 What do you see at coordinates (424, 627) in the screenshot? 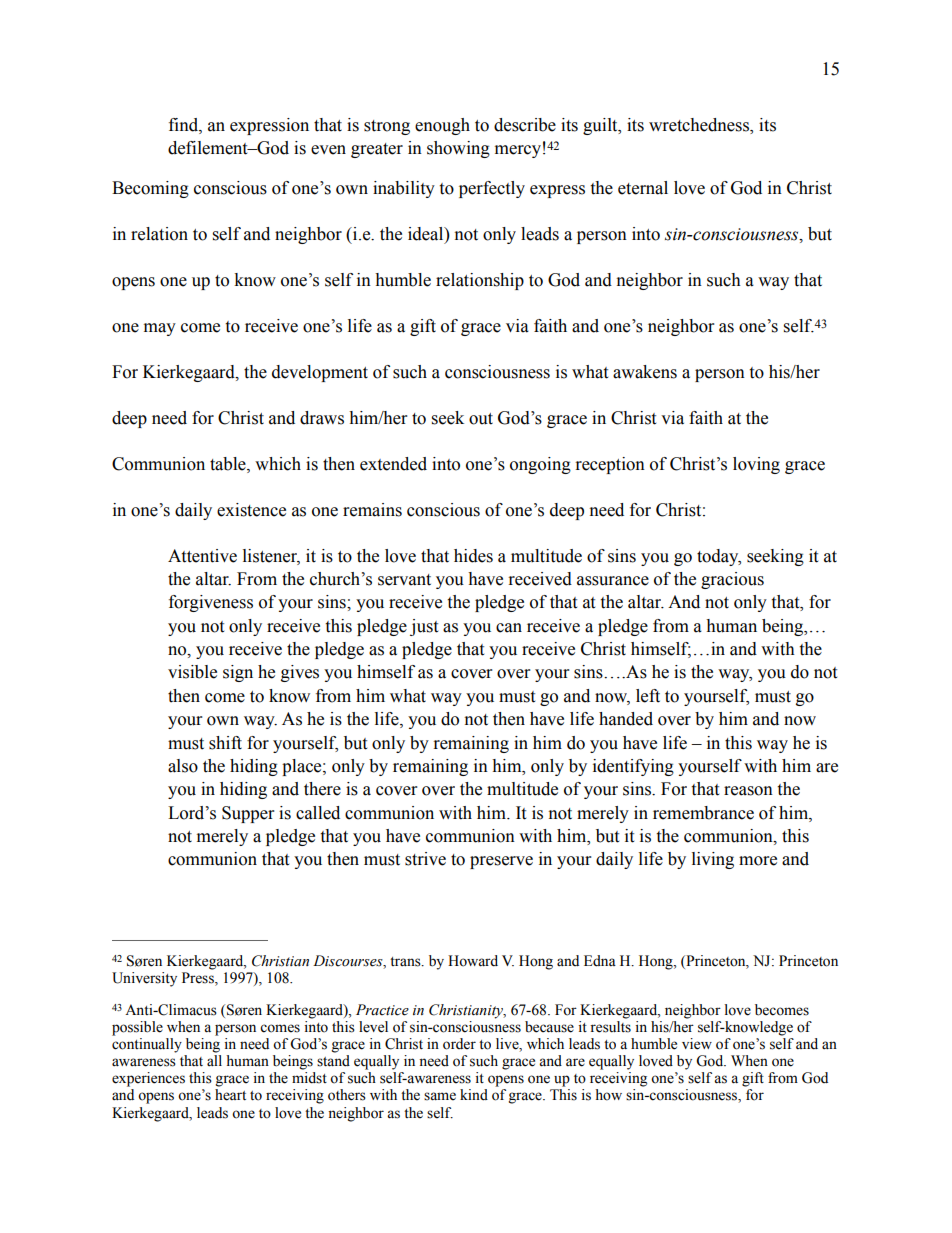
I see `just` at bounding box center [424, 627].
